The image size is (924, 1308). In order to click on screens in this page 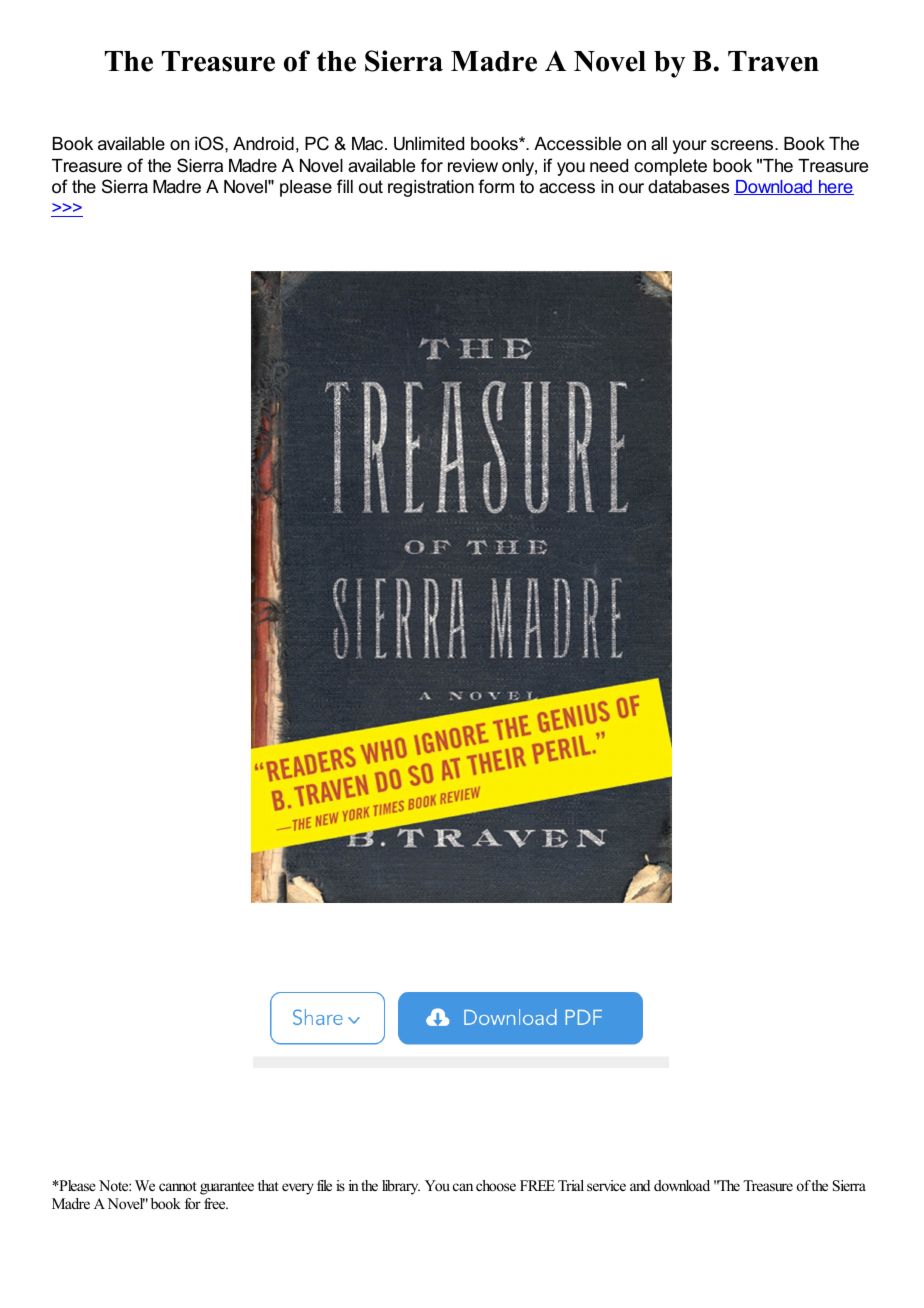, I will do `click(743, 145)`.
